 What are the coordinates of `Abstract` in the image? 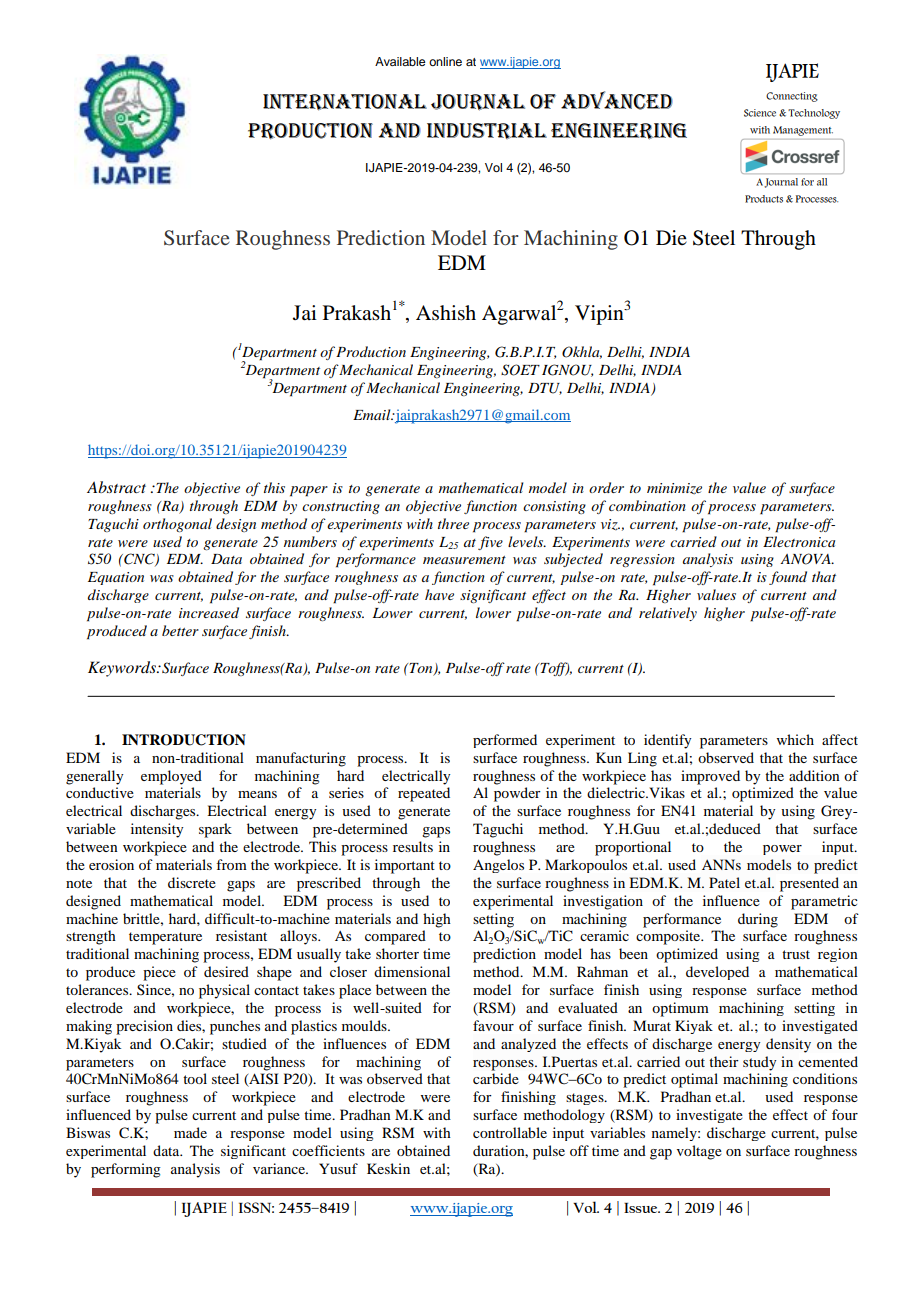 It's located at (116, 487).
